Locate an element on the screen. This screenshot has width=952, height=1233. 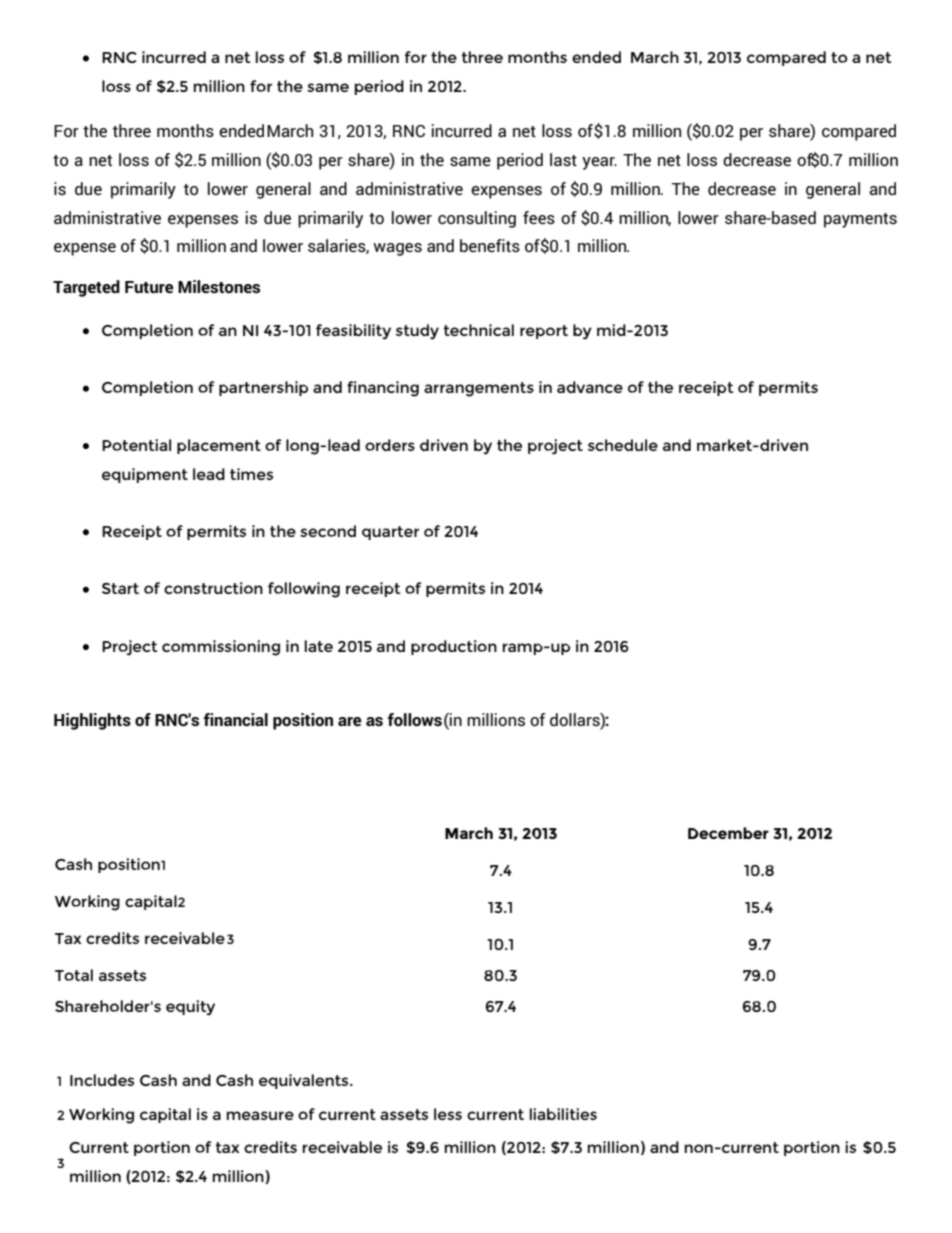
December is located at coordinates (728, 833).
